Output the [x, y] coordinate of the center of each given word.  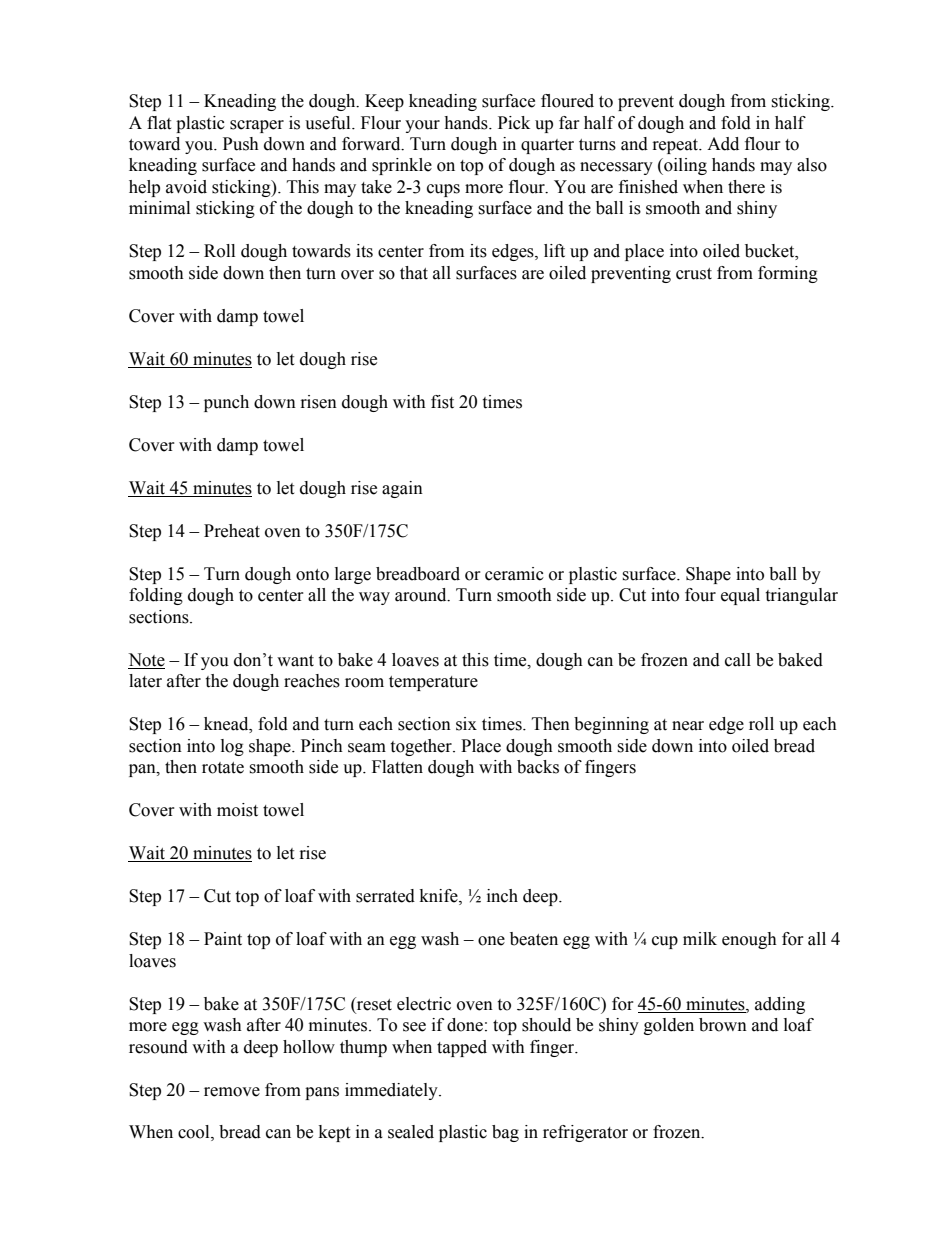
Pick [514, 123]
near [688, 726]
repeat [676, 146]
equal [740, 596]
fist [442, 402]
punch [226, 403]
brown [723, 1025]
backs [538, 767]
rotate [223, 768]
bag [505, 1133]
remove [232, 1092]
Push [241, 144]
